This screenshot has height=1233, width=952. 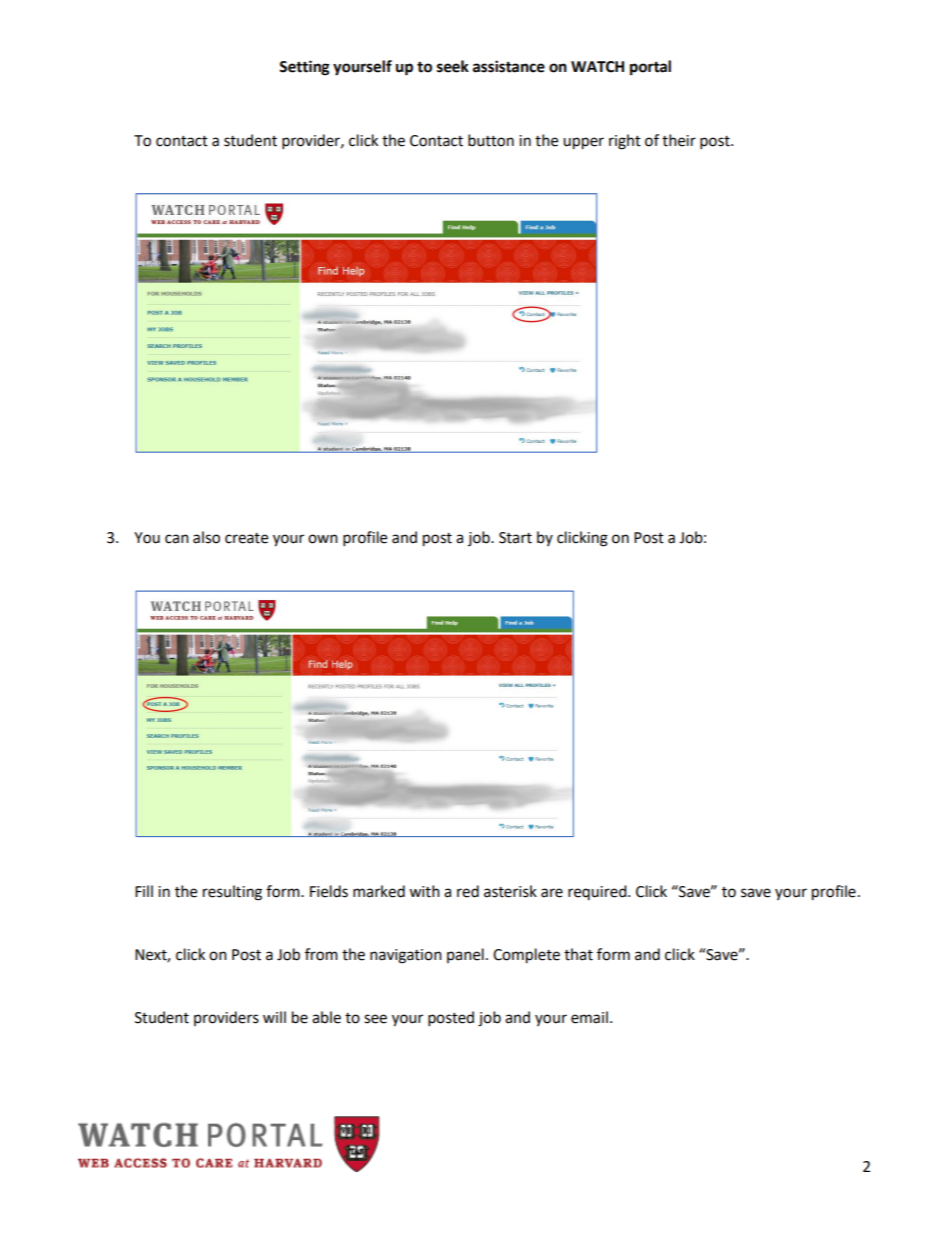 I want to click on own, so click(x=323, y=539).
